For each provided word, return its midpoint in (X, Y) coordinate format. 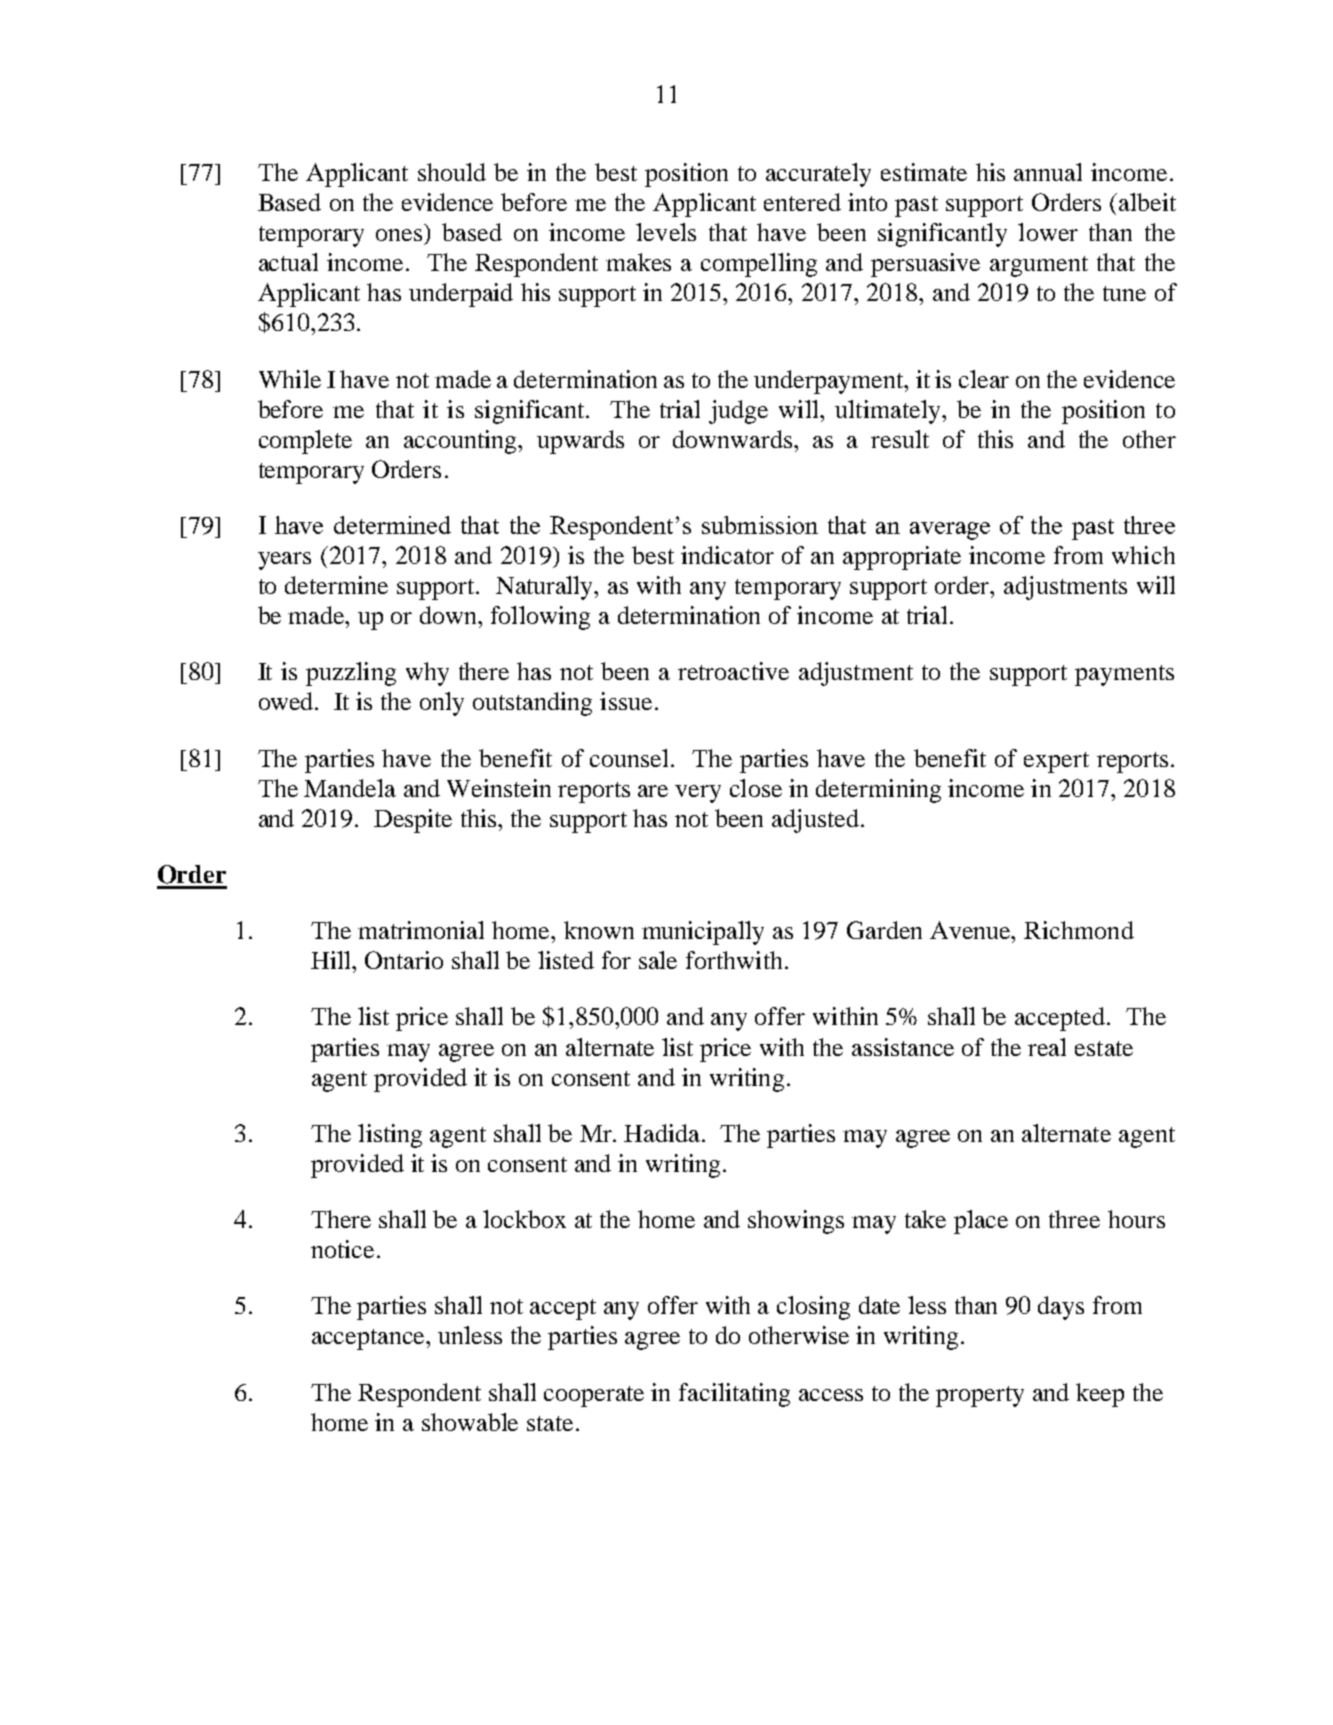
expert (1056, 762)
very (698, 794)
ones (399, 235)
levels (666, 232)
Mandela (350, 788)
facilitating (734, 1395)
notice (342, 1249)
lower (1048, 232)
